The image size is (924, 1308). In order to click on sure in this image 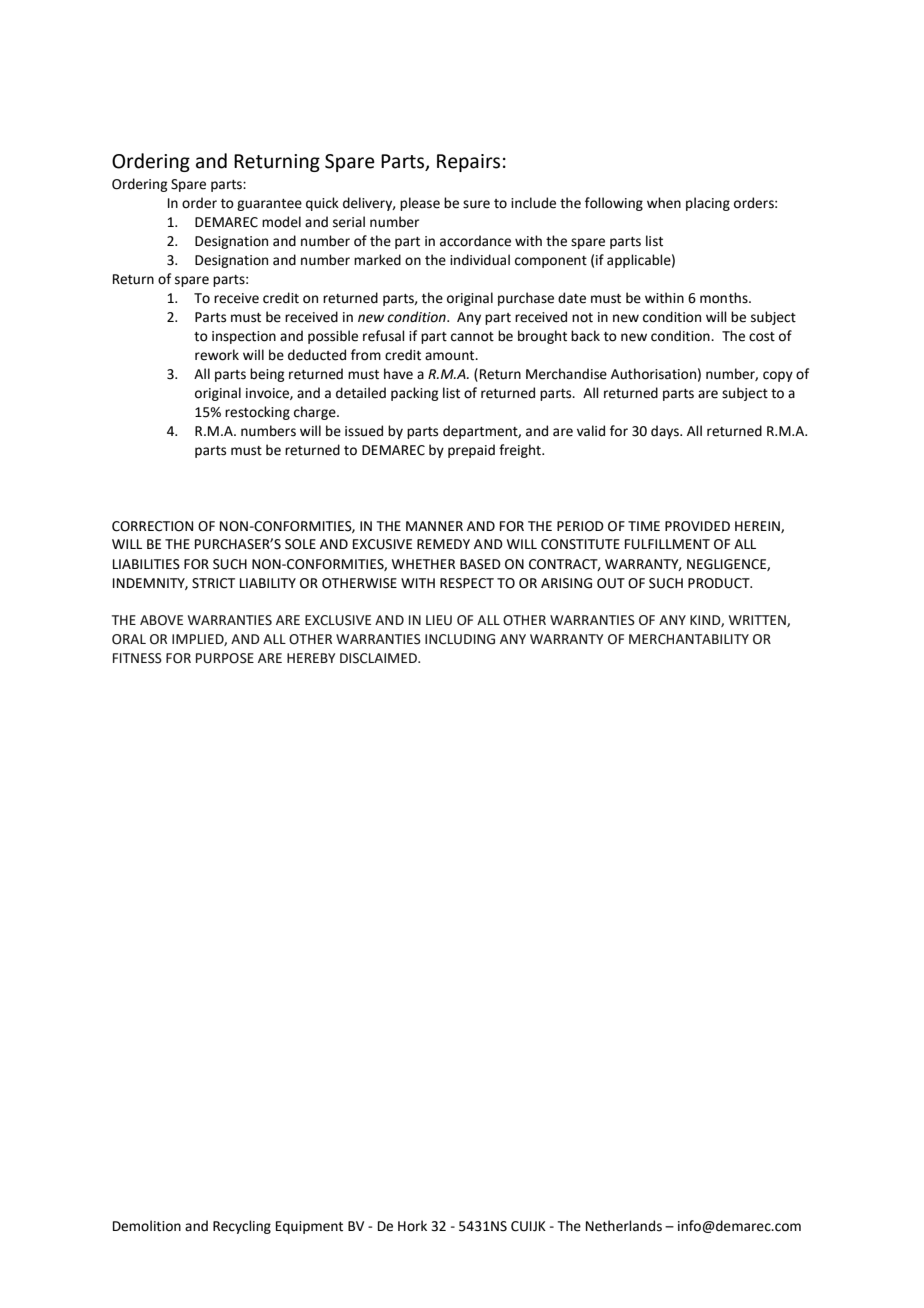, I will do `click(476, 204)`.
